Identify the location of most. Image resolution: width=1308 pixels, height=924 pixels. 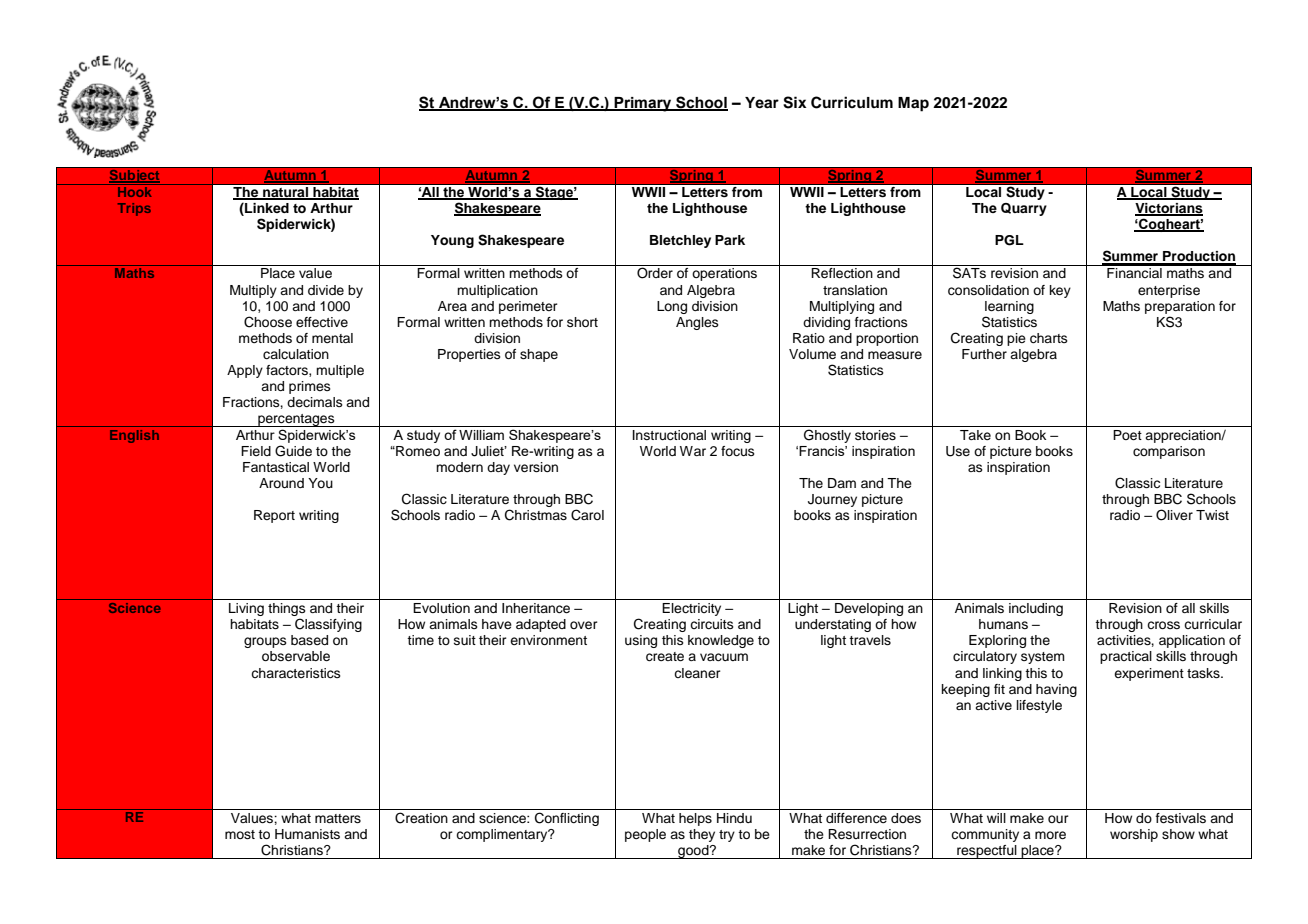
(240, 834).
